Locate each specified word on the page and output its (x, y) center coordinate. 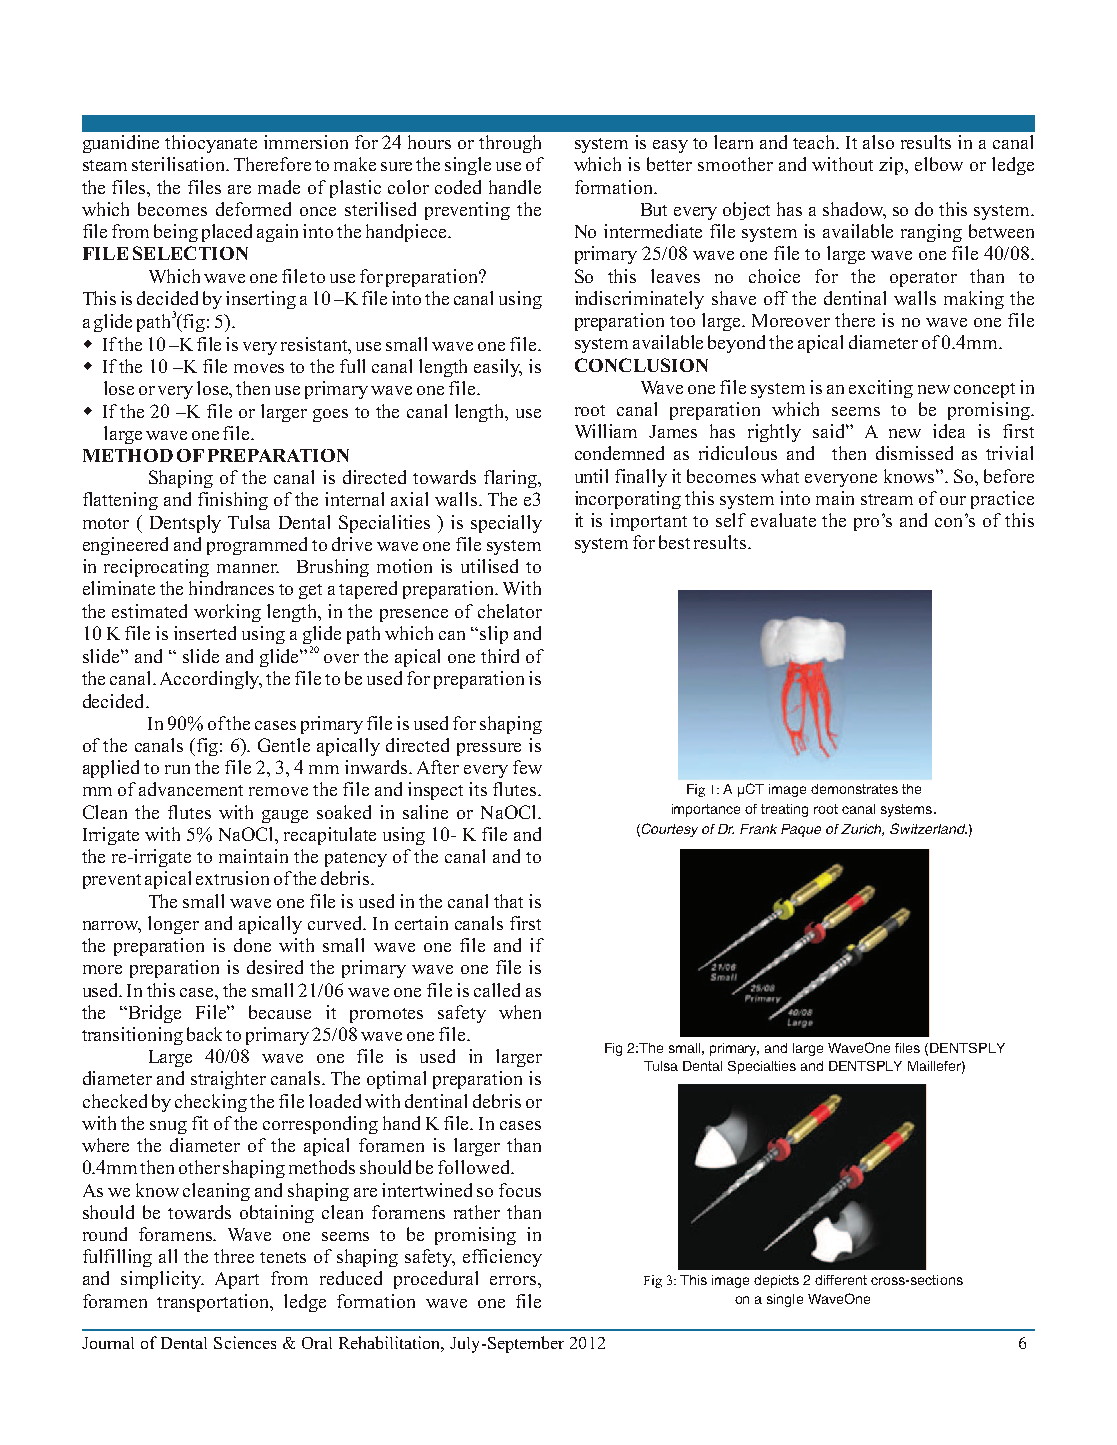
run (177, 769)
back (207, 1034)
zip (892, 166)
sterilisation (180, 164)
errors (514, 1280)
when (520, 1012)
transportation (214, 1303)
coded (458, 187)
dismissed (914, 453)
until (591, 476)
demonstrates (854, 789)
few (527, 767)
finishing (233, 501)
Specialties (762, 1067)
